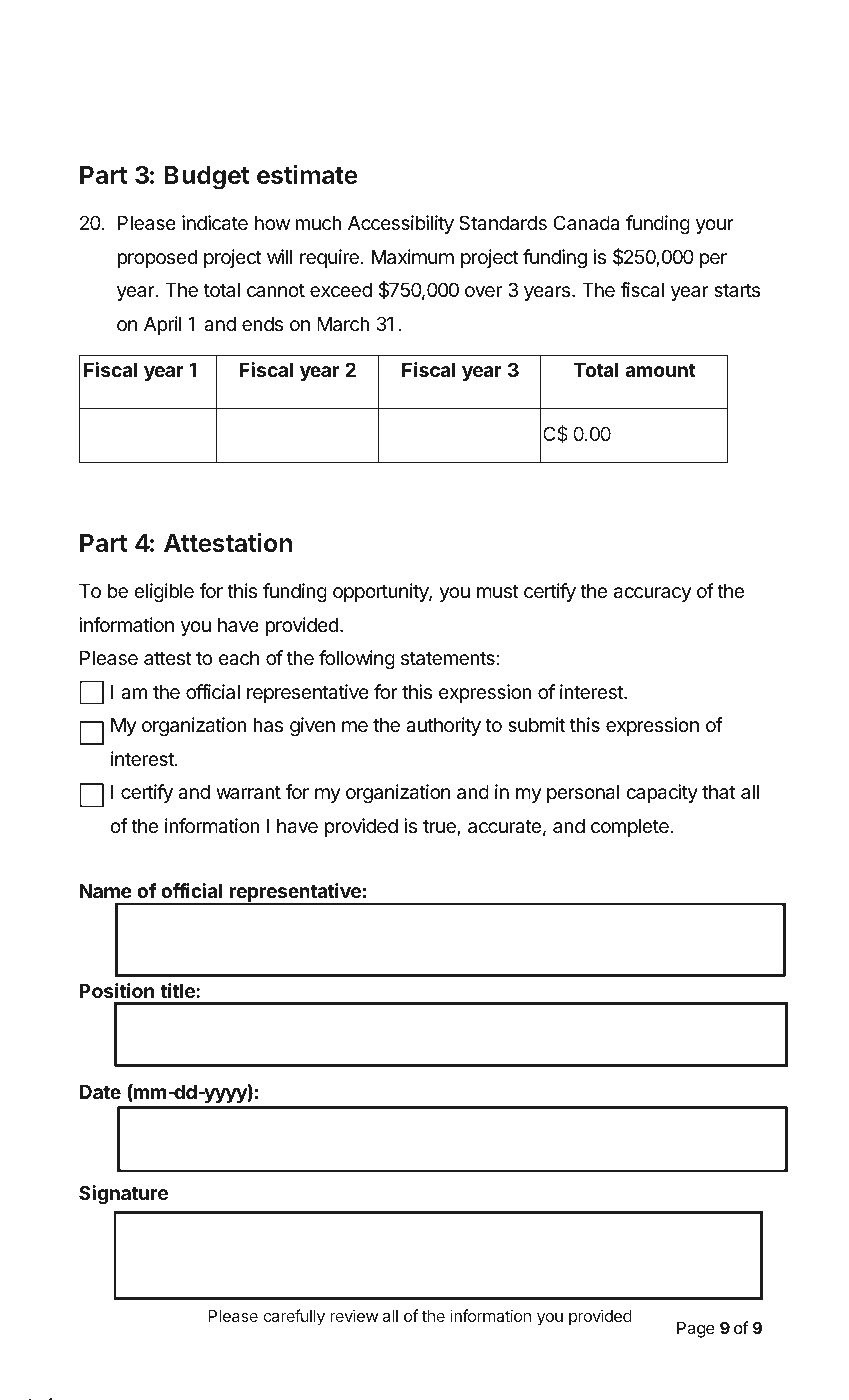 This page has height=1400, width=849. What do you see at coordinates (401, 224) in the page?
I see `Accessibility` at bounding box center [401, 224].
